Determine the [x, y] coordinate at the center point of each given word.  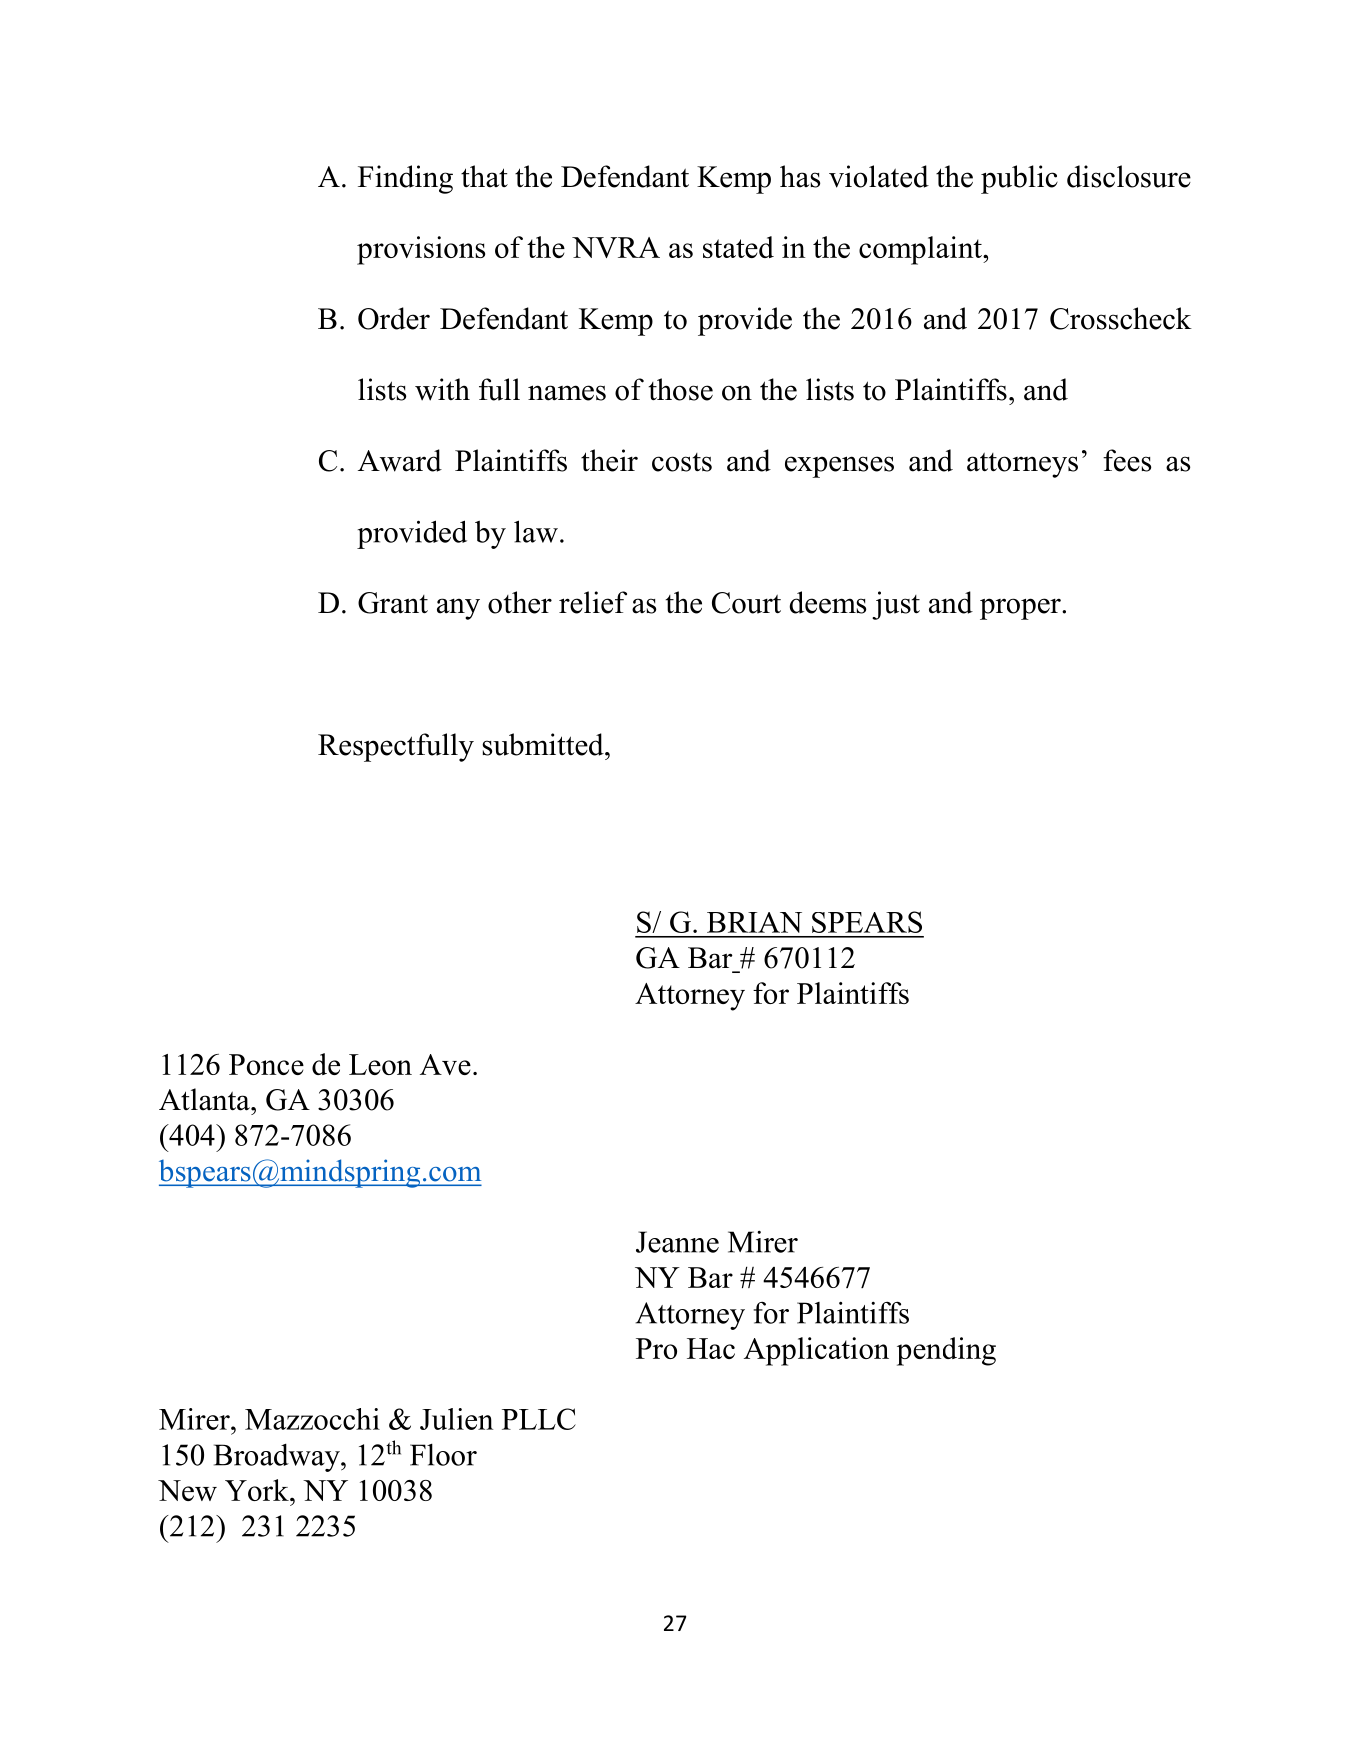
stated [738, 247]
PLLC [539, 1419]
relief [593, 602]
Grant [393, 603]
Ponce [266, 1064]
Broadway [278, 1458]
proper [1021, 609]
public [1019, 179]
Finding [405, 179]
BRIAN [754, 922]
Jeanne [677, 1242]
